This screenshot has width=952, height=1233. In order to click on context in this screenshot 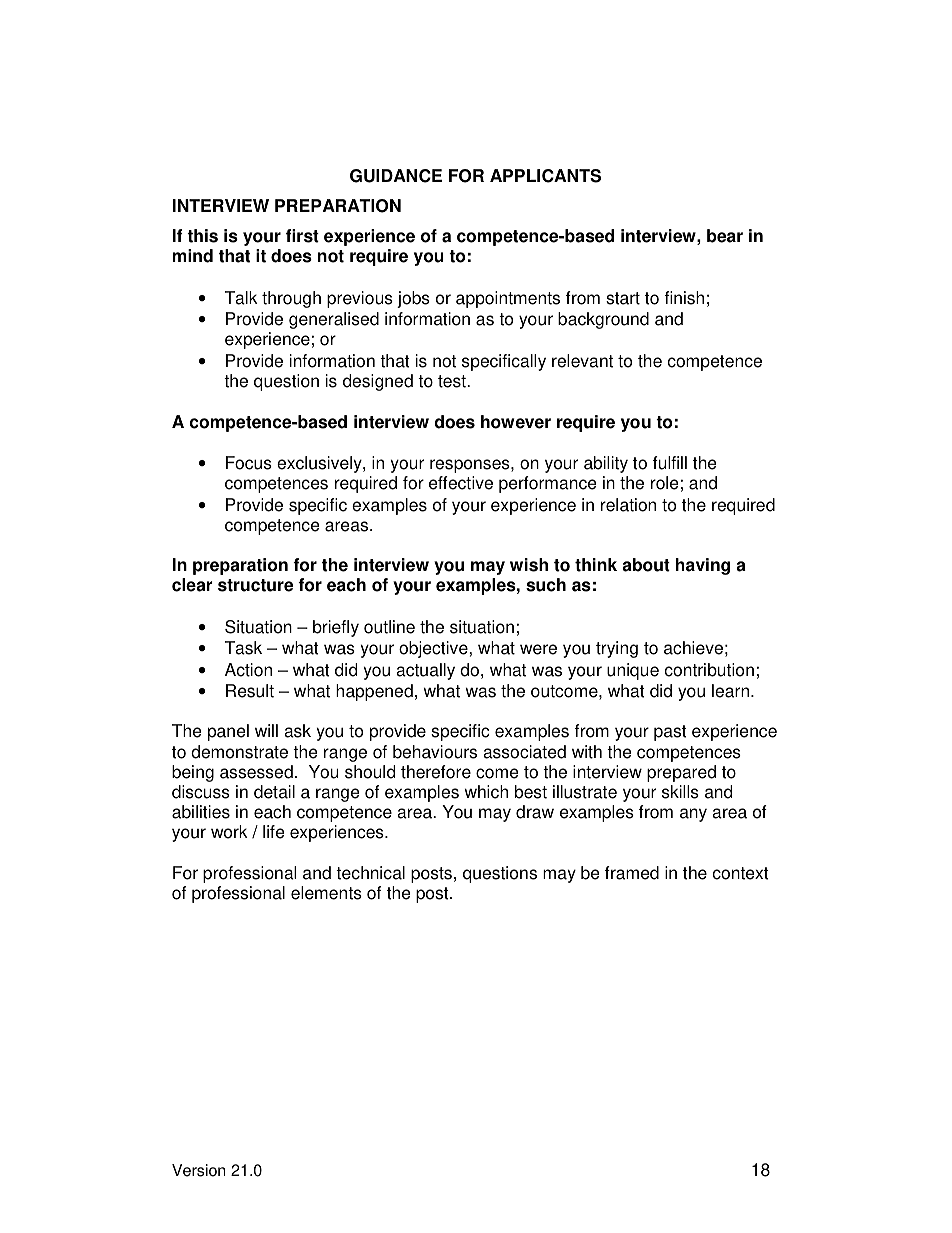, I will do `click(741, 873)`.
